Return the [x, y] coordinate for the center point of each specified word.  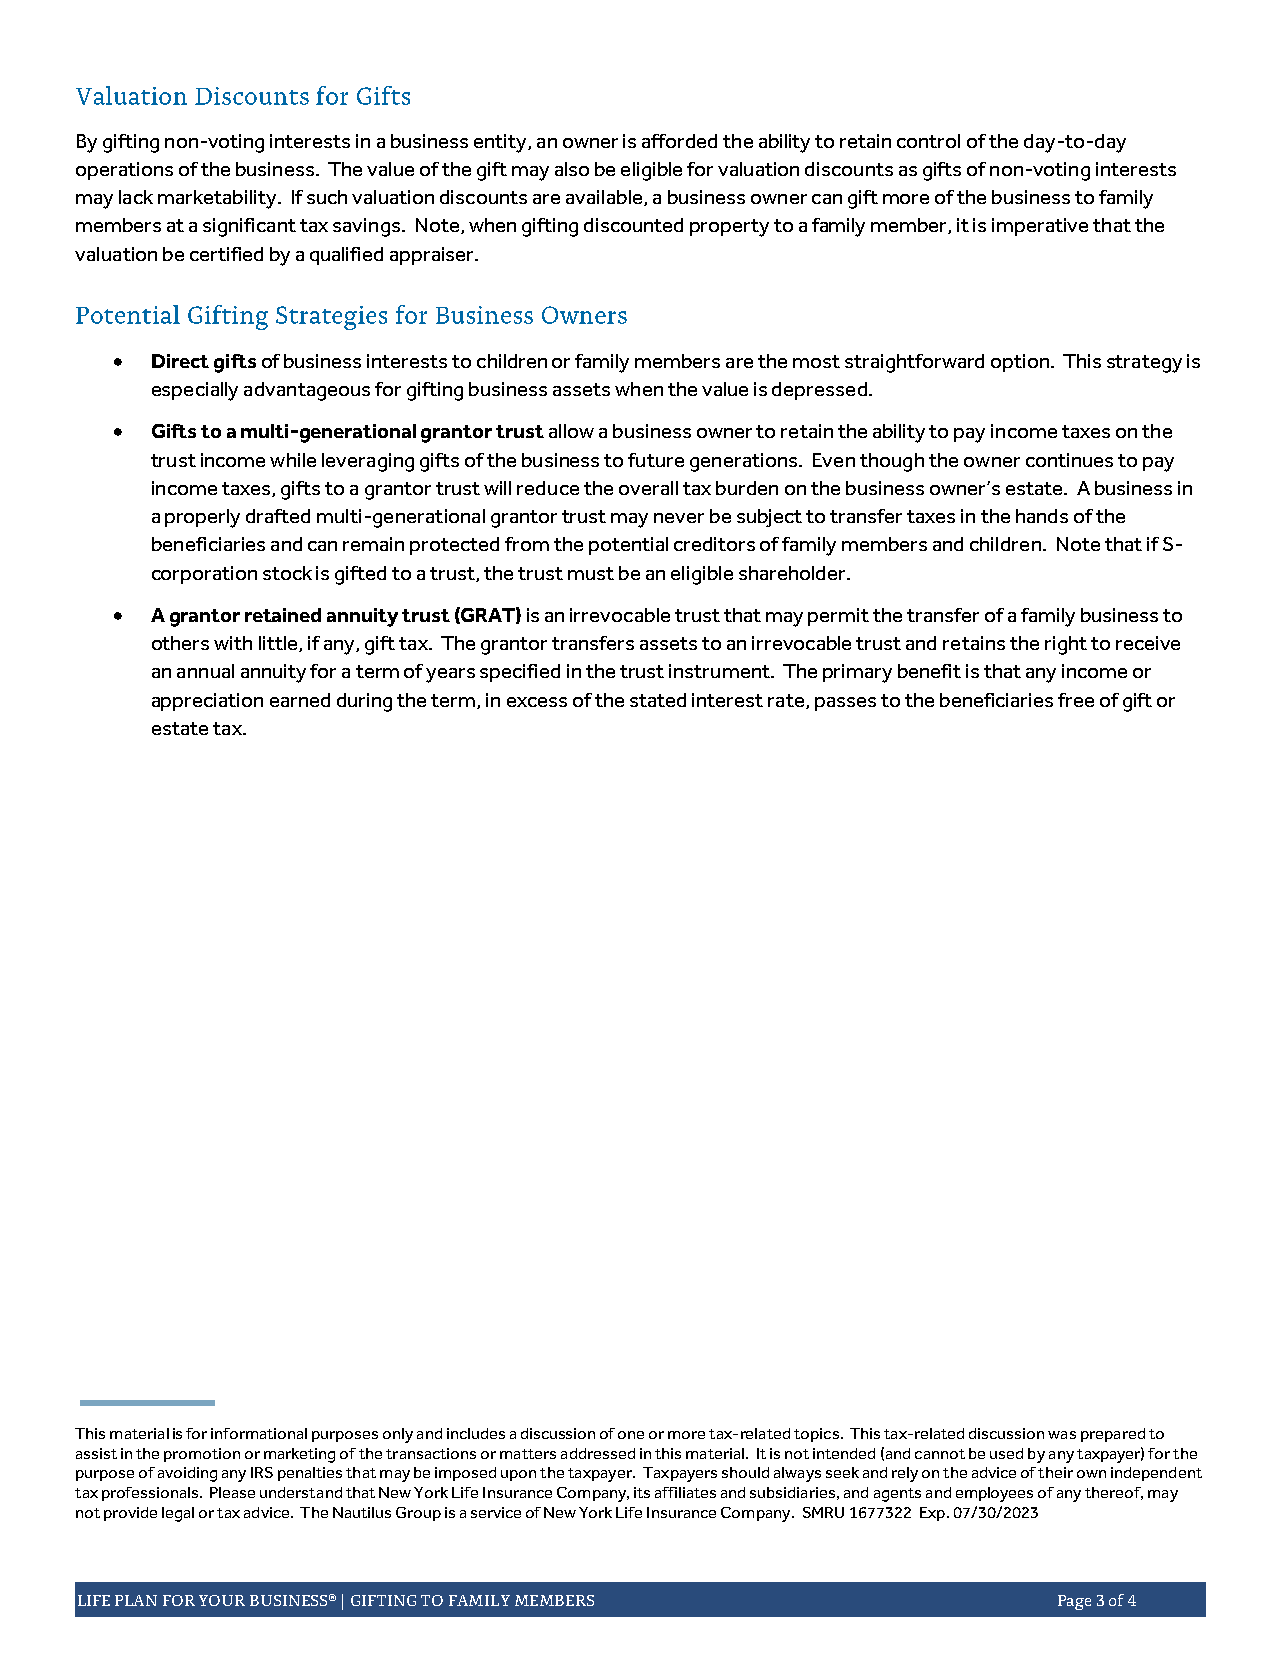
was [1062, 1435]
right [1066, 645]
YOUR [222, 1600]
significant [249, 227]
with [233, 643]
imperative [1040, 227]
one [631, 1435]
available [605, 198]
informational [259, 1433]
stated [658, 700]
